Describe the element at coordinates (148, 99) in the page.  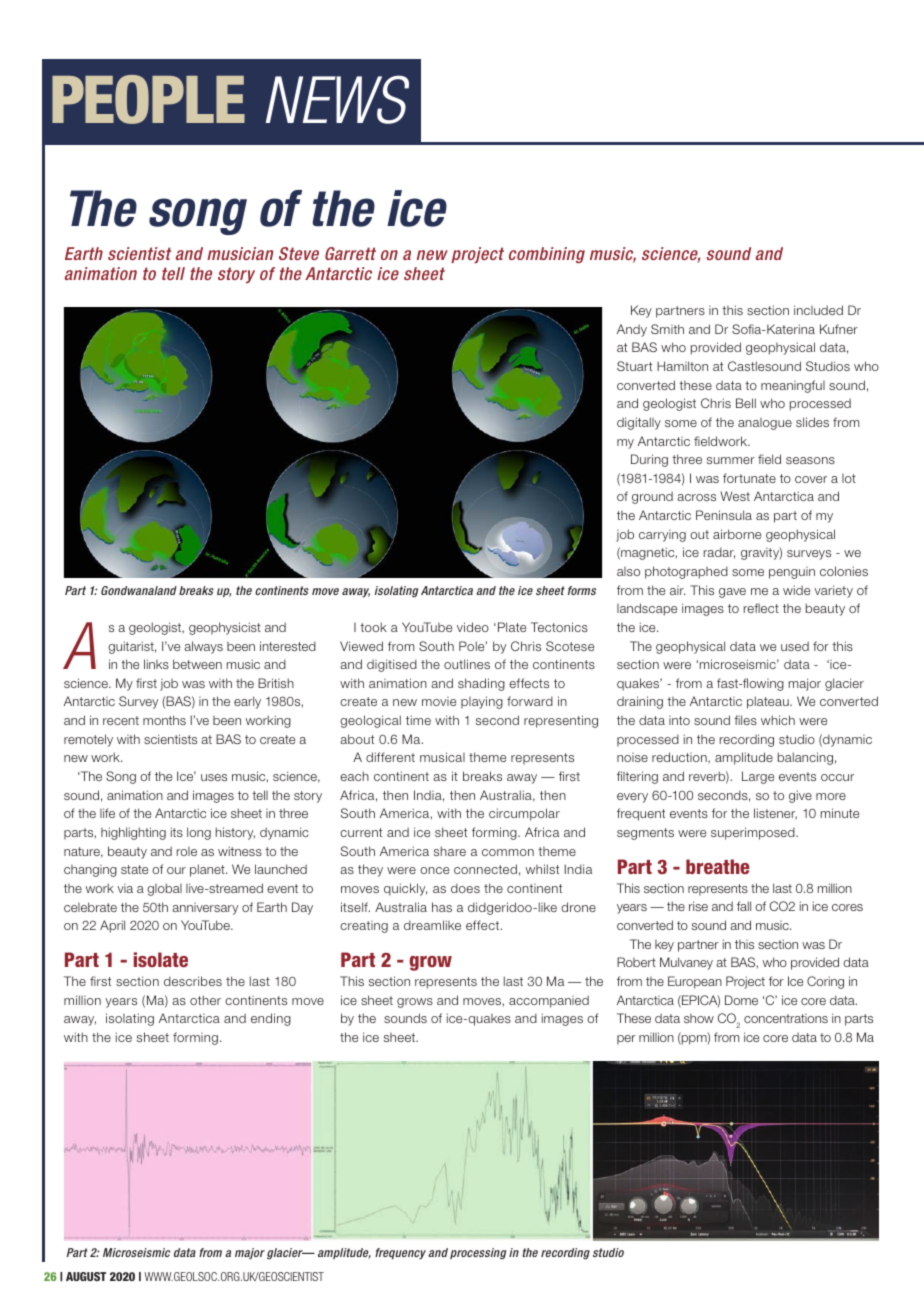
I see `PEOPLE` at that location.
